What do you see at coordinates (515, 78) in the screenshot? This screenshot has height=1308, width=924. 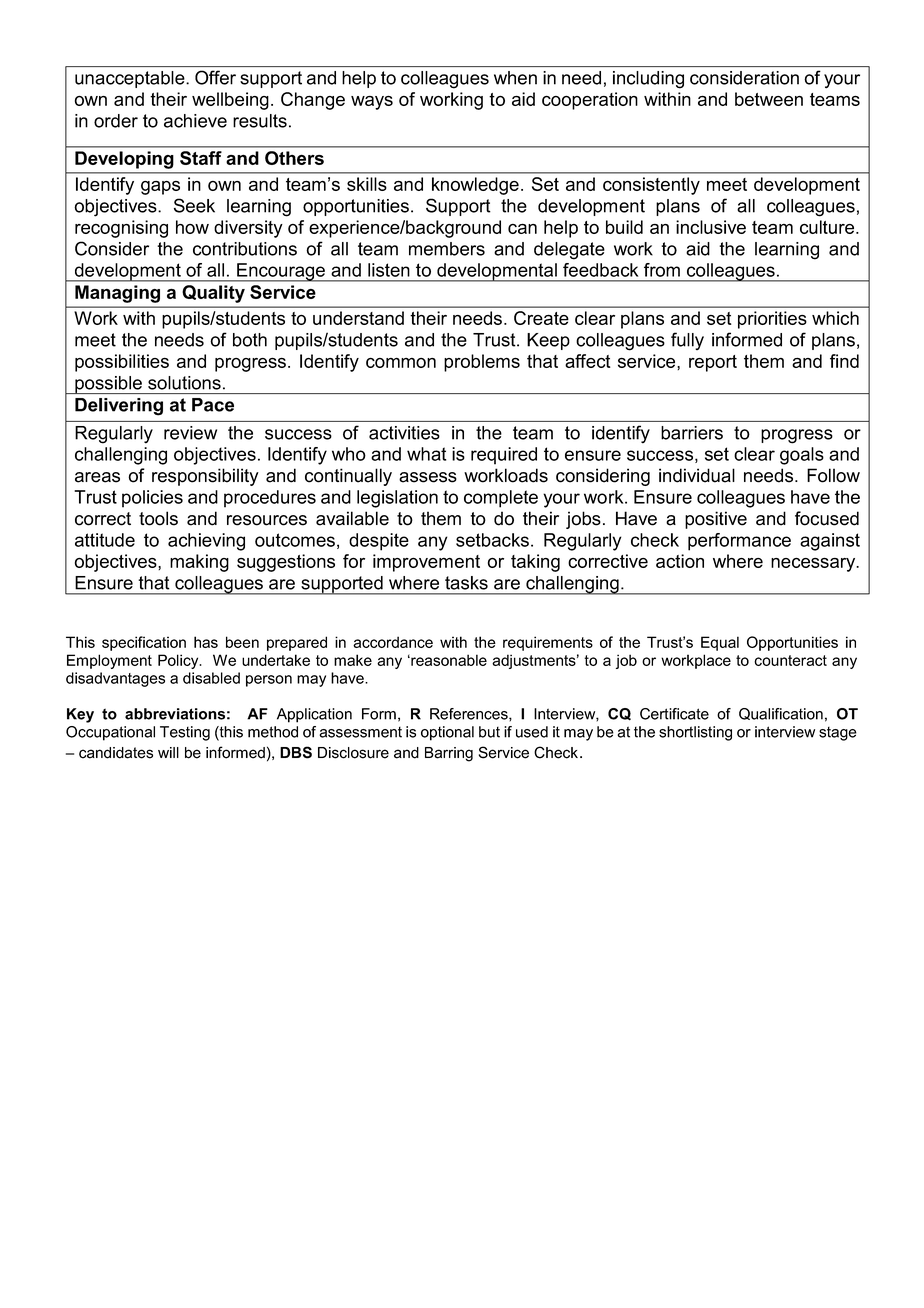 I see `when` at bounding box center [515, 78].
